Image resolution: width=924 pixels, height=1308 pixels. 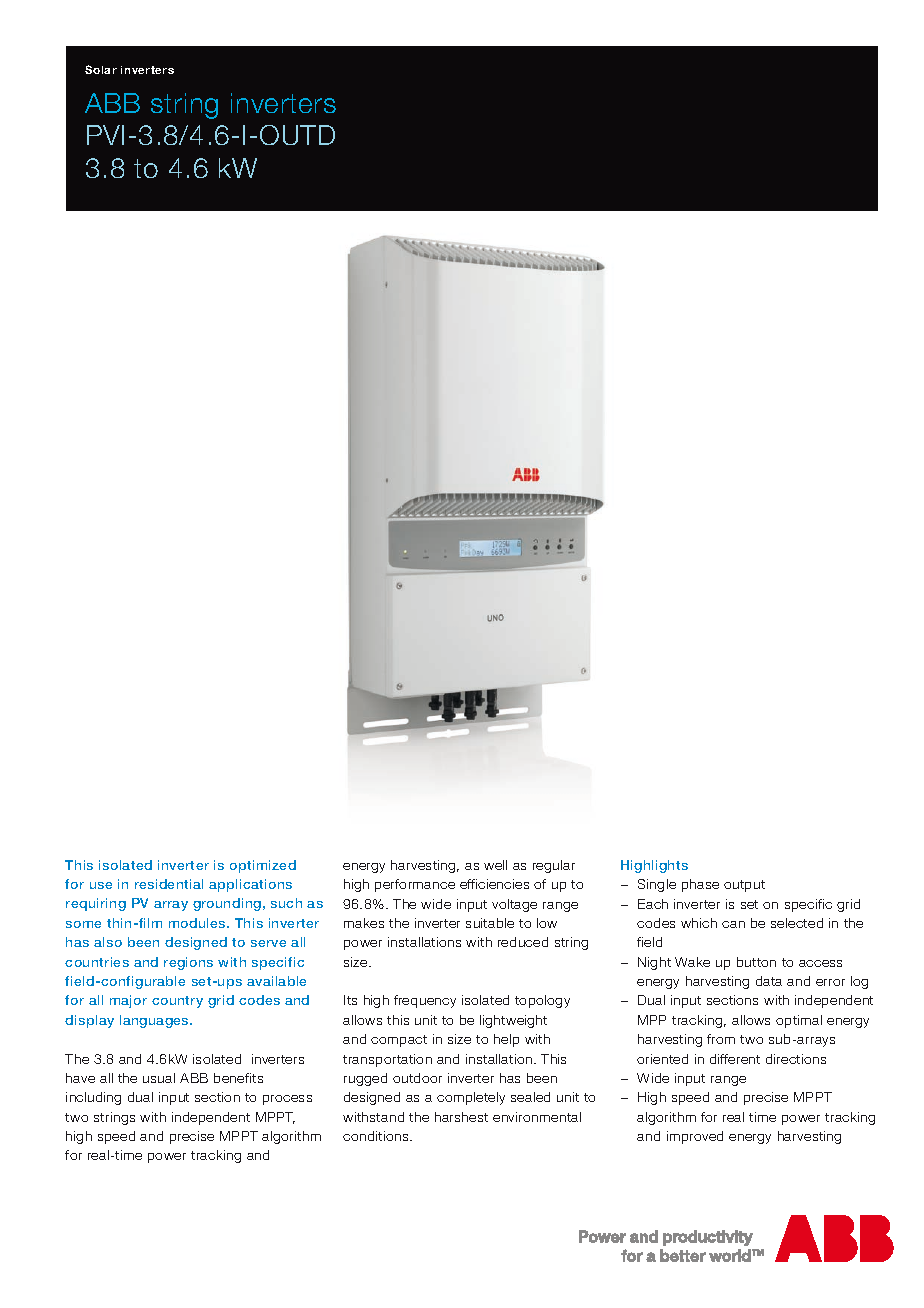 What do you see at coordinates (495, 865) in the page?
I see `well` at bounding box center [495, 865].
